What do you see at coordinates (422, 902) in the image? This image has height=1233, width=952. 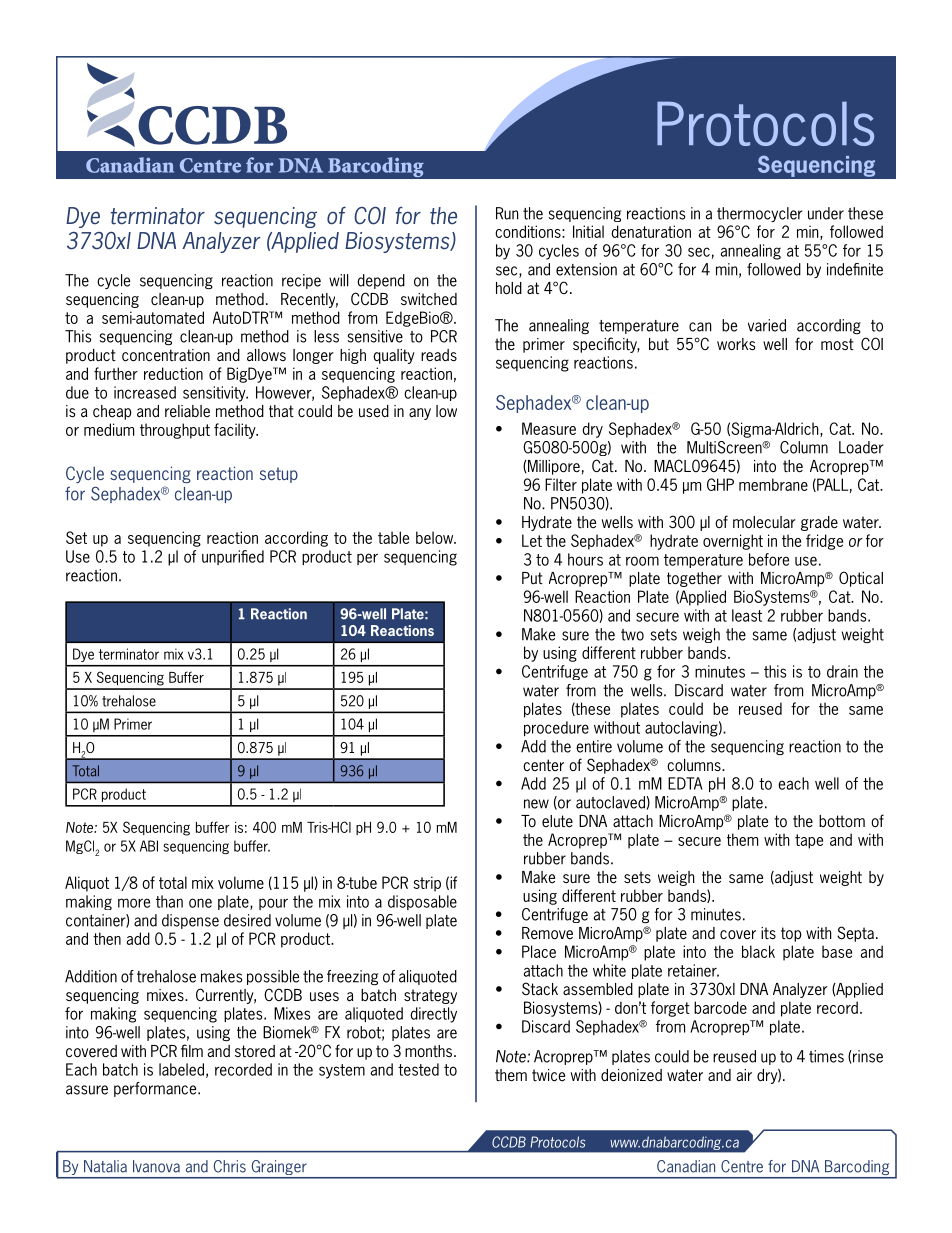 I see `disposable` at bounding box center [422, 902].
